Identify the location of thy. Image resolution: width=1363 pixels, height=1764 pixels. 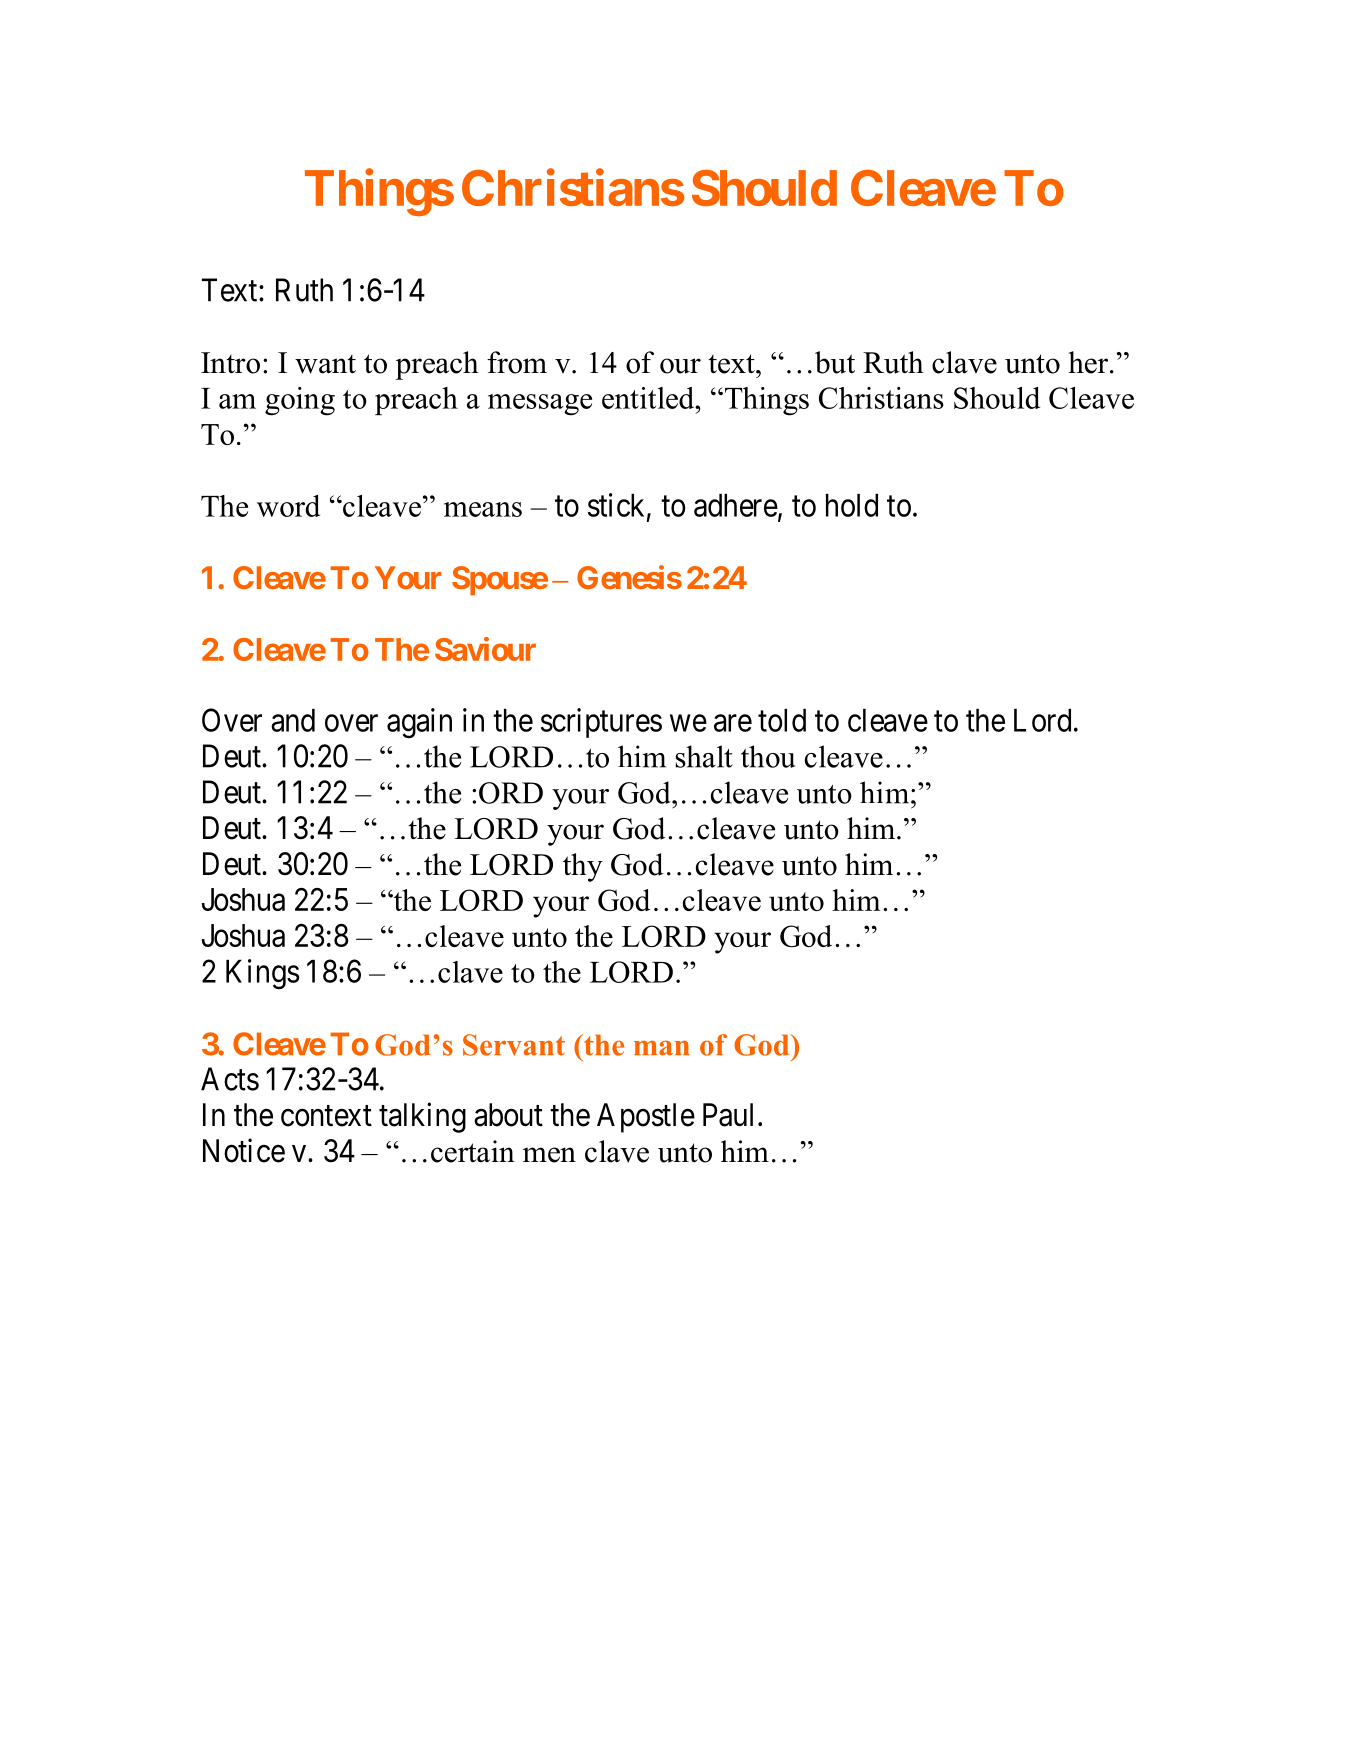
(583, 867).
